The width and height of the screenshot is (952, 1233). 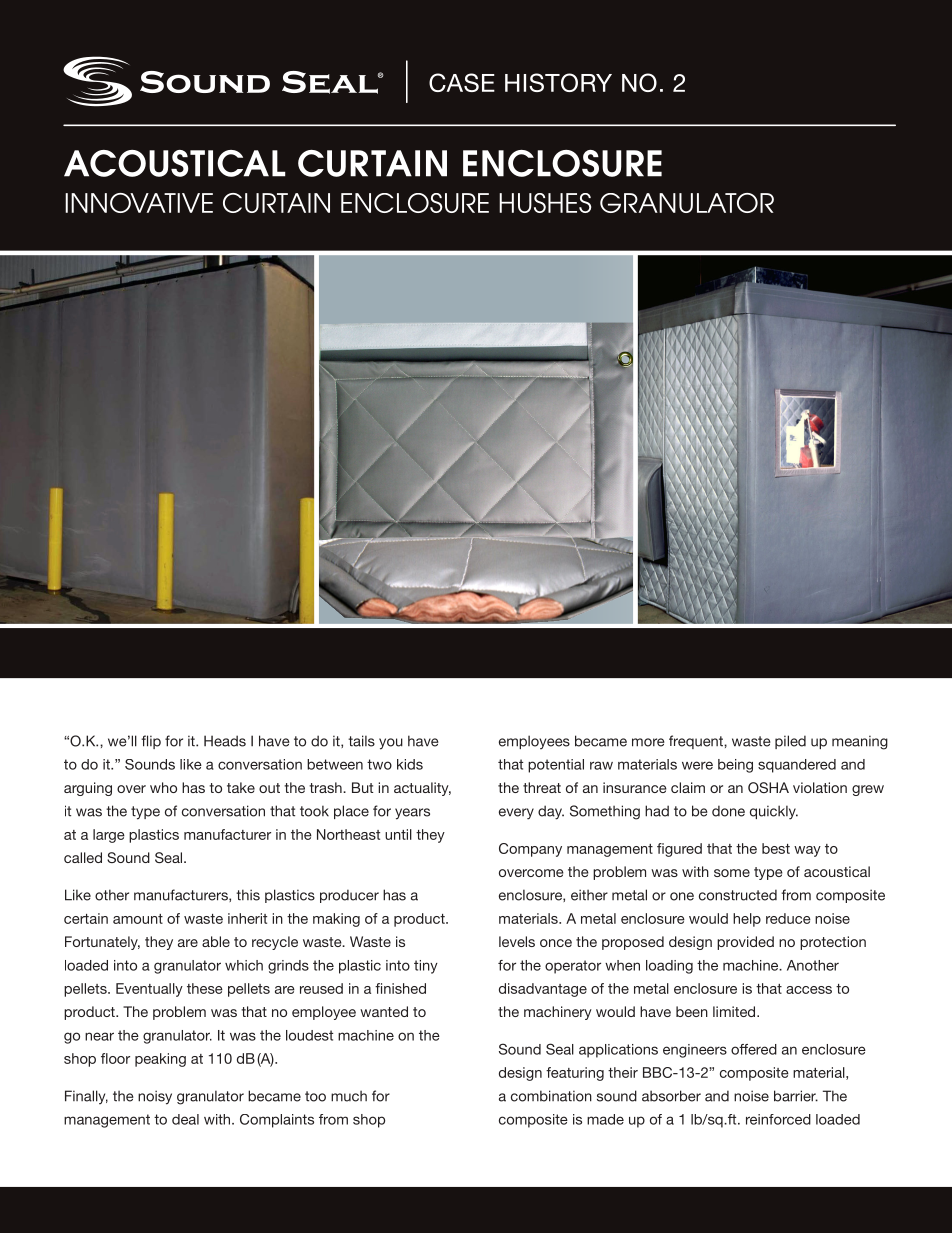 I want to click on noisy, so click(x=155, y=1097).
